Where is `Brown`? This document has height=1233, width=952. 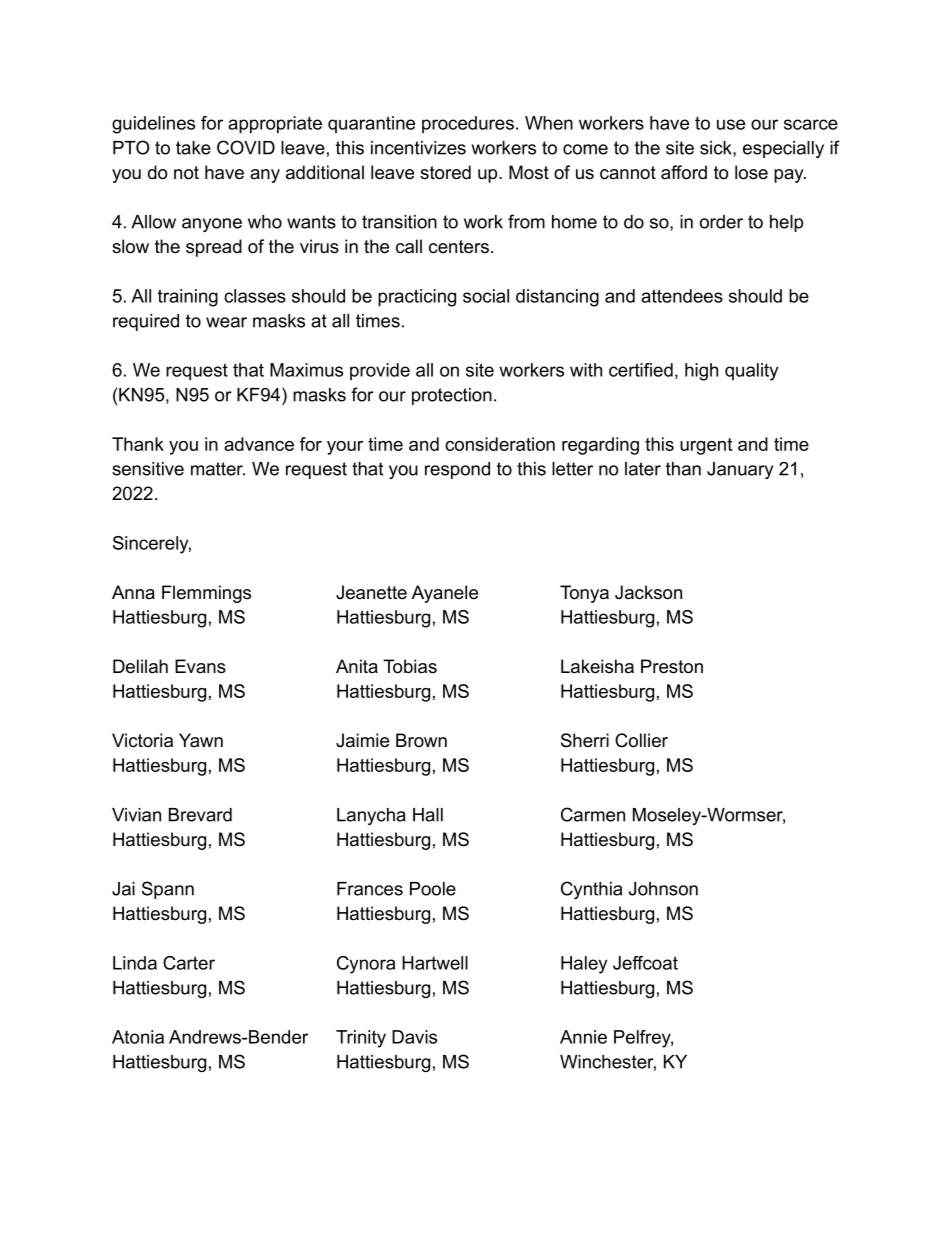 Brown is located at coordinates (421, 740).
